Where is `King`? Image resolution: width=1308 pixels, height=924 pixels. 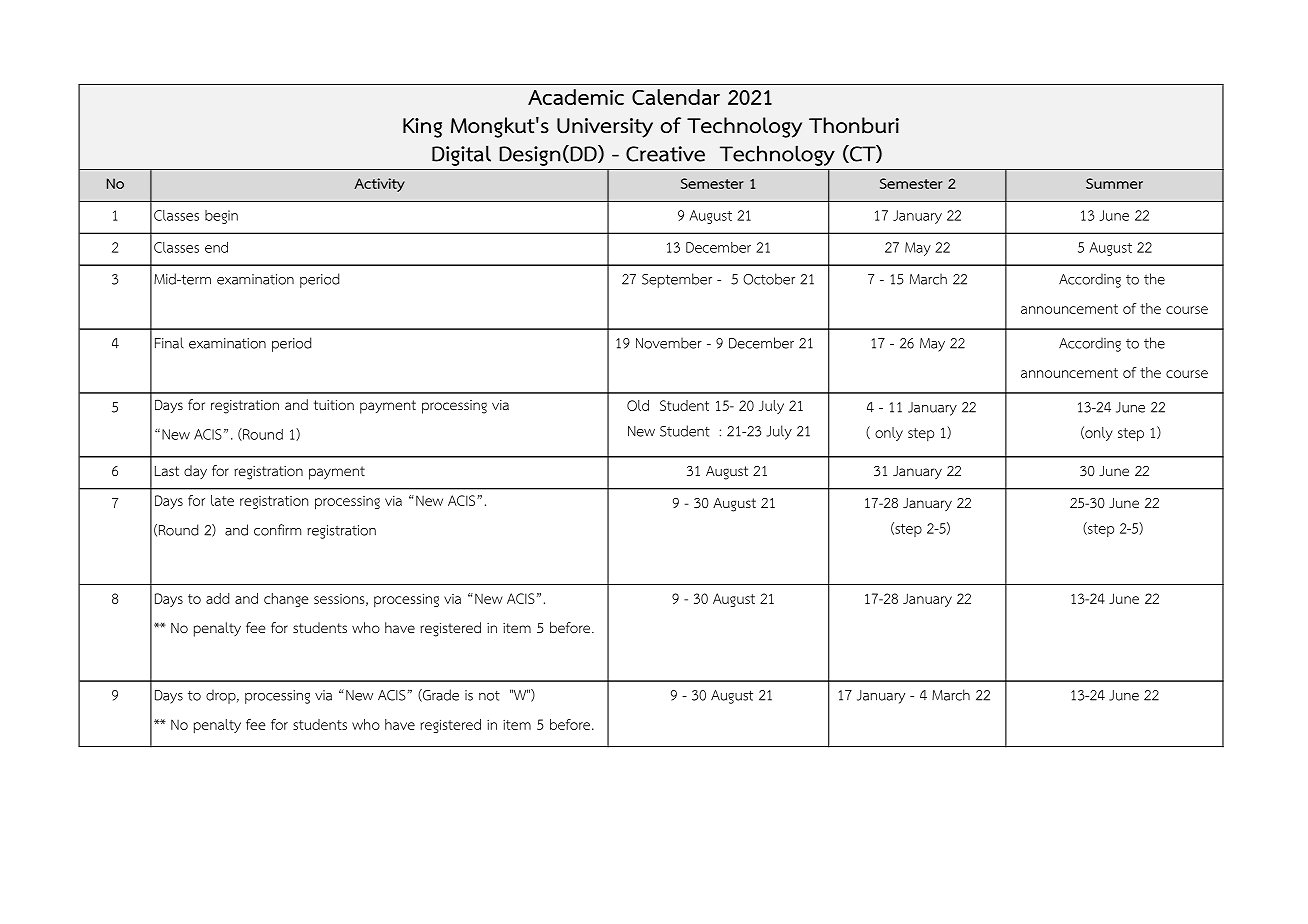 King is located at coordinates (422, 128).
